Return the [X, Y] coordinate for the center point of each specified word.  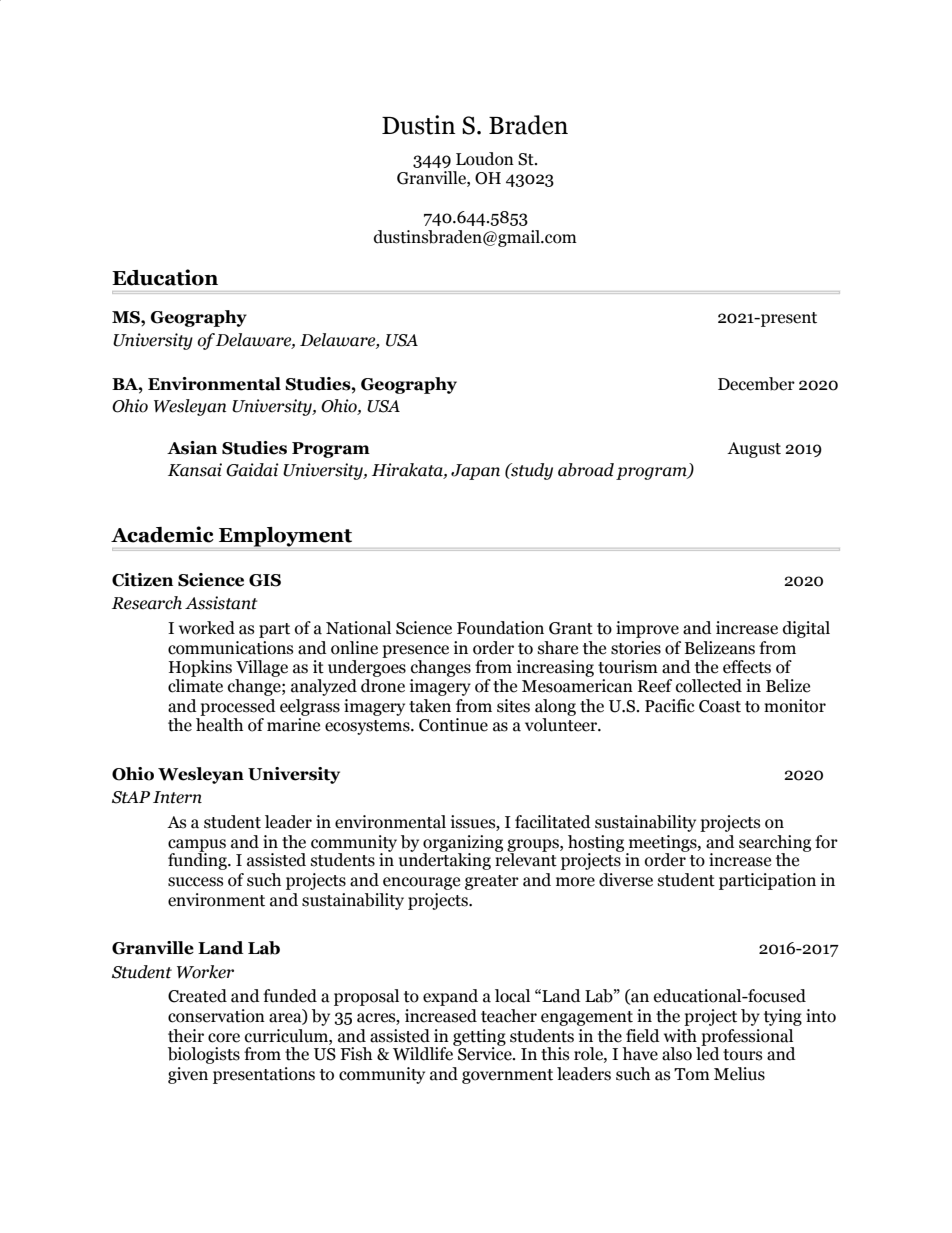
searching [775, 844]
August [754, 450]
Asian [192, 448]
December [756, 384]
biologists [204, 1055]
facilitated [553, 822]
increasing [555, 668]
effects [747, 667]
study [531, 471]
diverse [626, 880]
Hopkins [200, 668]
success [195, 882]
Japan [475, 472]
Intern [177, 797]
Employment [285, 537]
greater [492, 882]
